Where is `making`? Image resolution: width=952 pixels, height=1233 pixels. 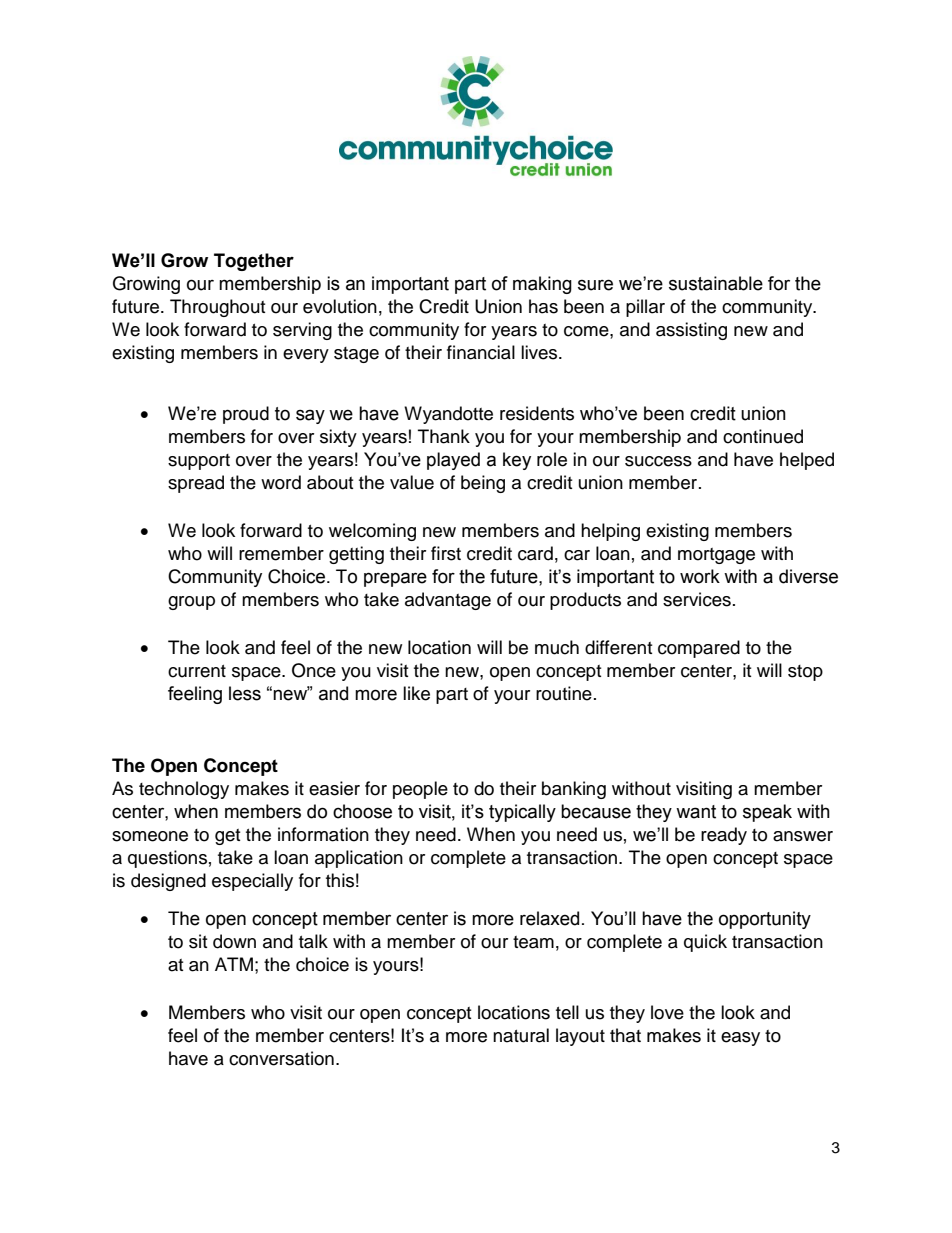 making is located at coordinates (542, 285).
